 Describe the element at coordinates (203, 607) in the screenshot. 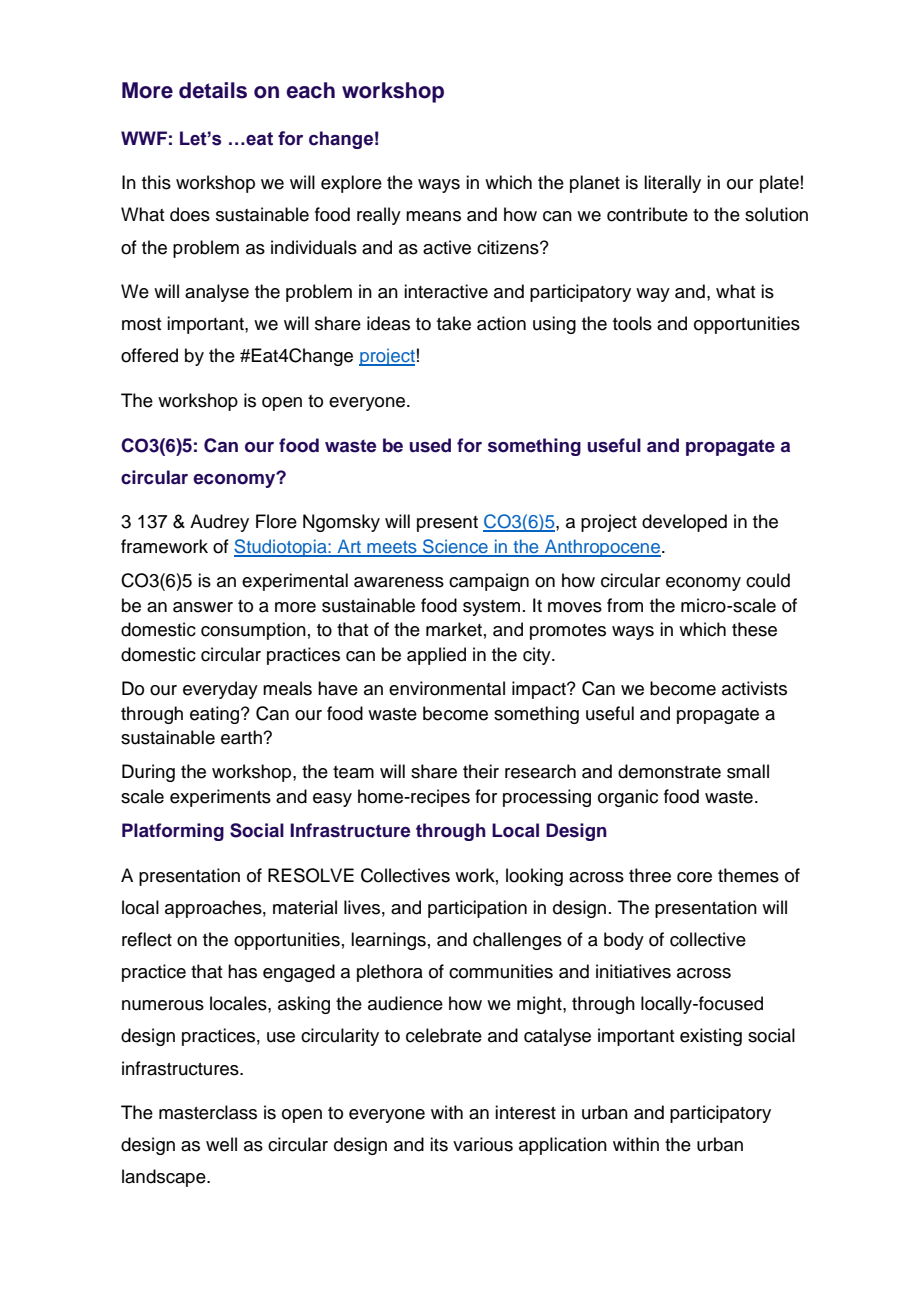

I see `answer` at that location.
